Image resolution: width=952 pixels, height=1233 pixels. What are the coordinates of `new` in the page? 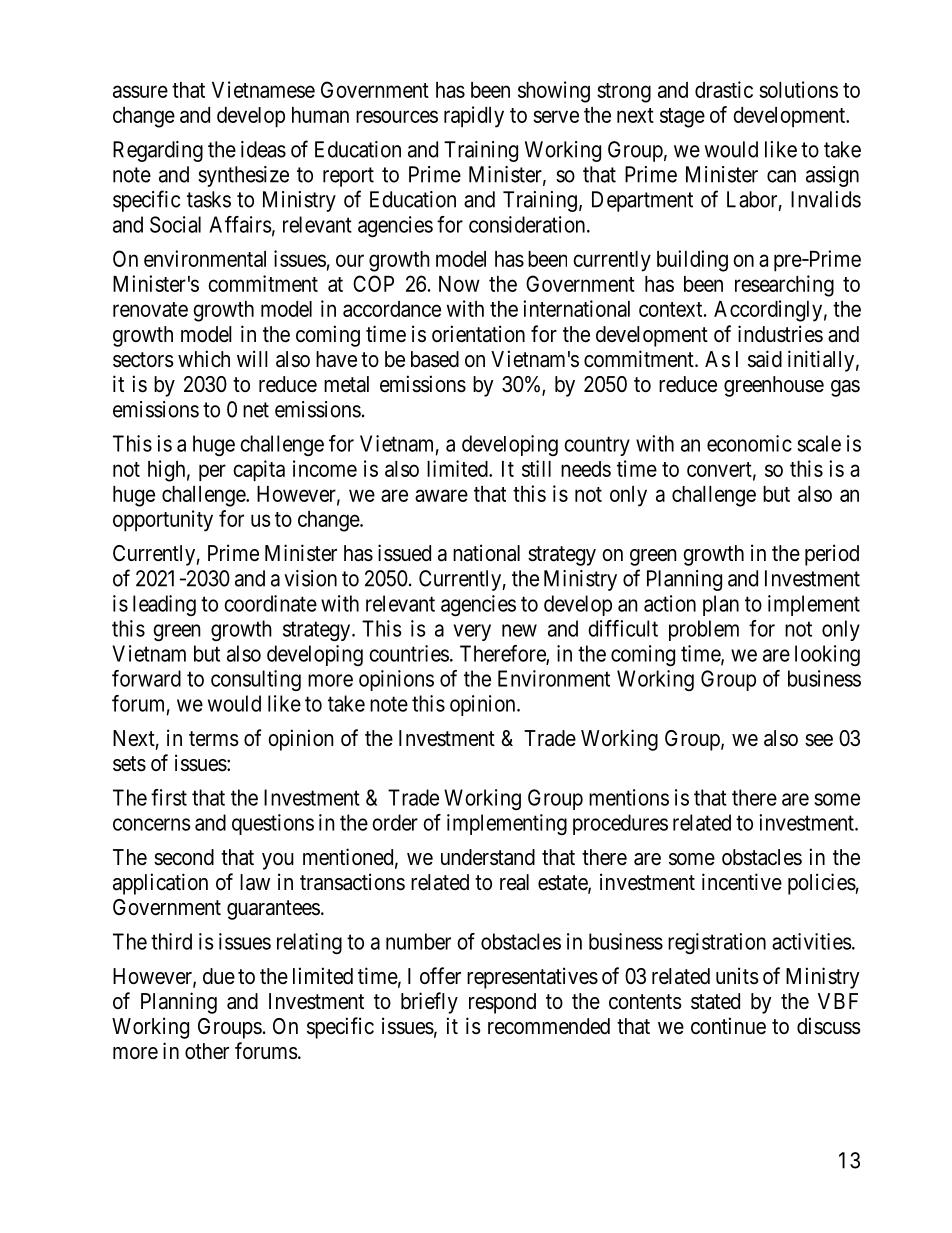 It's located at (519, 630).
